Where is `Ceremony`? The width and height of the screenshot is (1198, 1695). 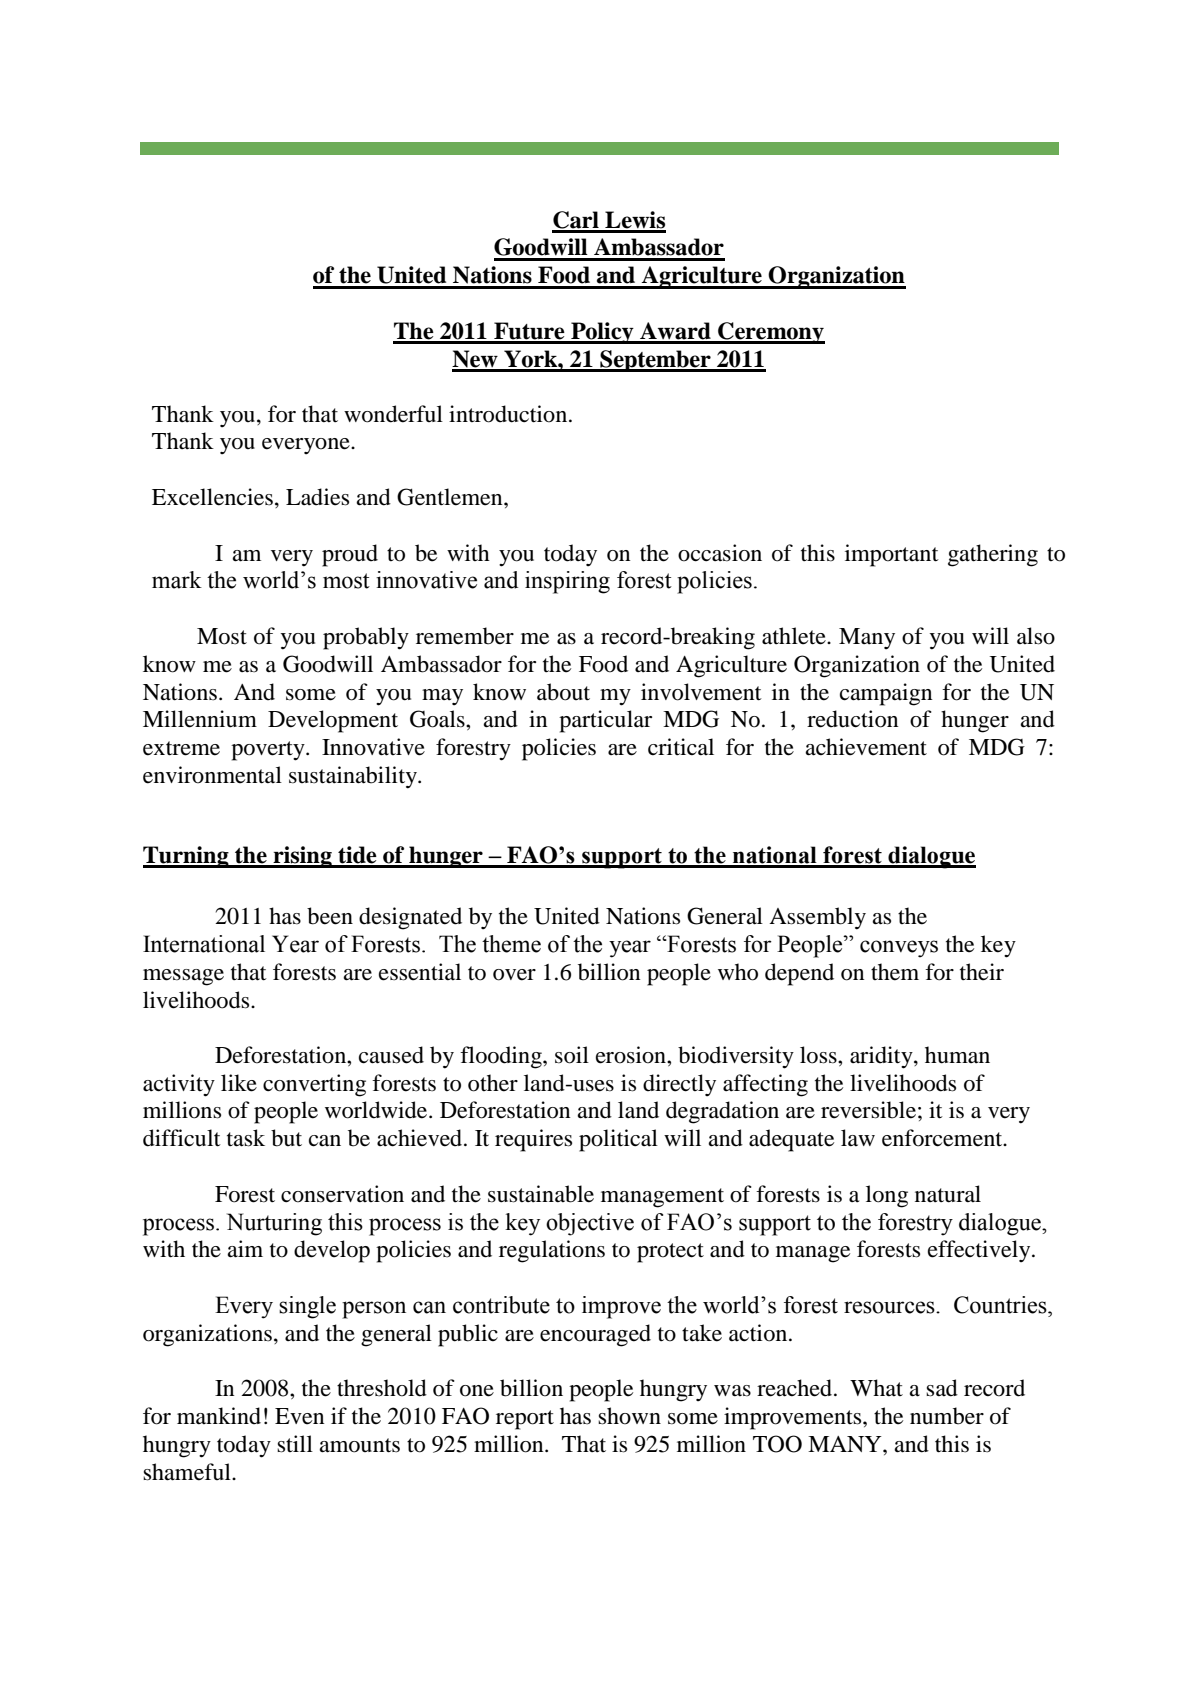
Ceremony is located at coordinates (770, 333).
